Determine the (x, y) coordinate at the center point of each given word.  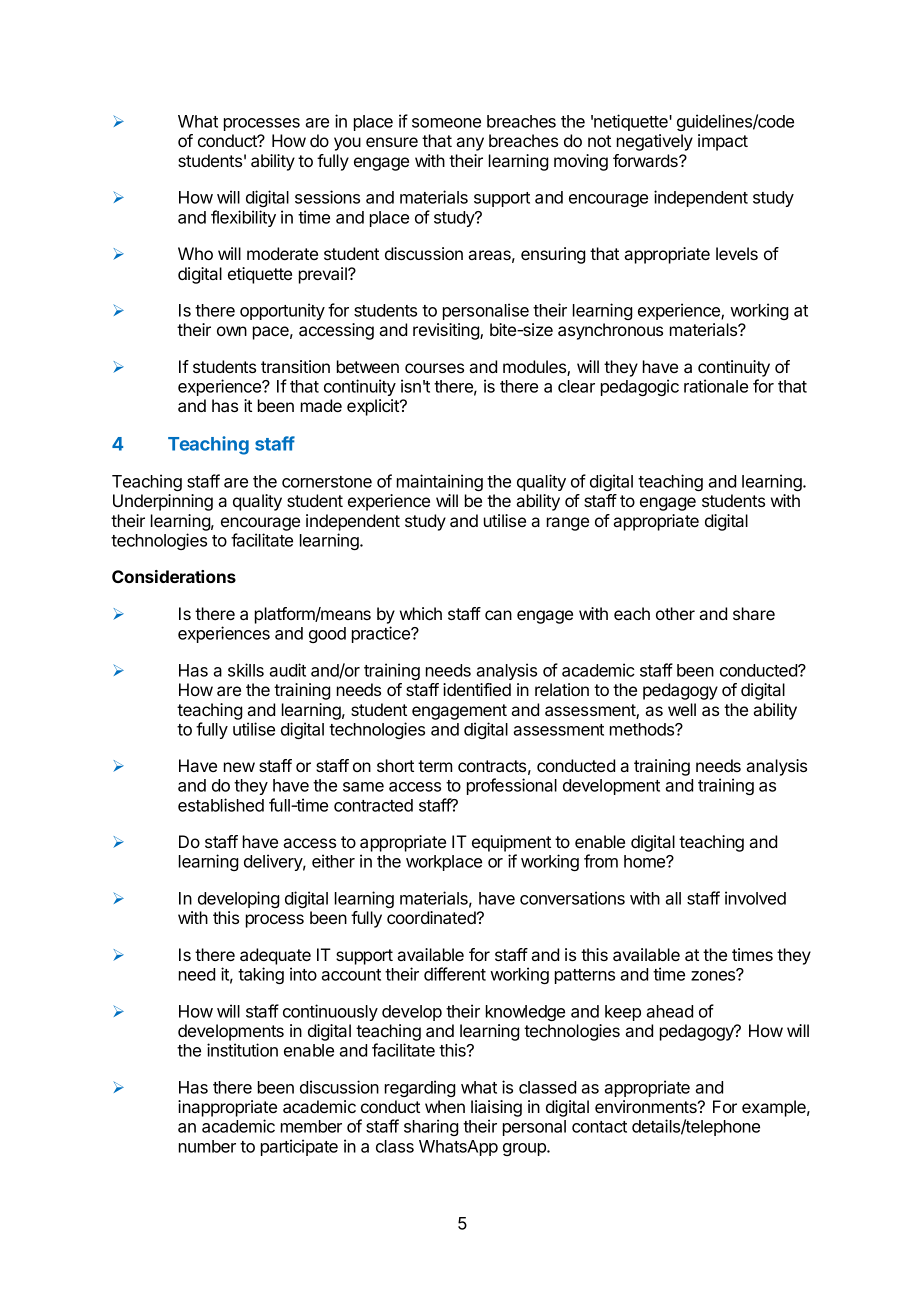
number (207, 1146)
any (470, 144)
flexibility (243, 218)
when (445, 1106)
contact (599, 1127)
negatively (655, 142)
